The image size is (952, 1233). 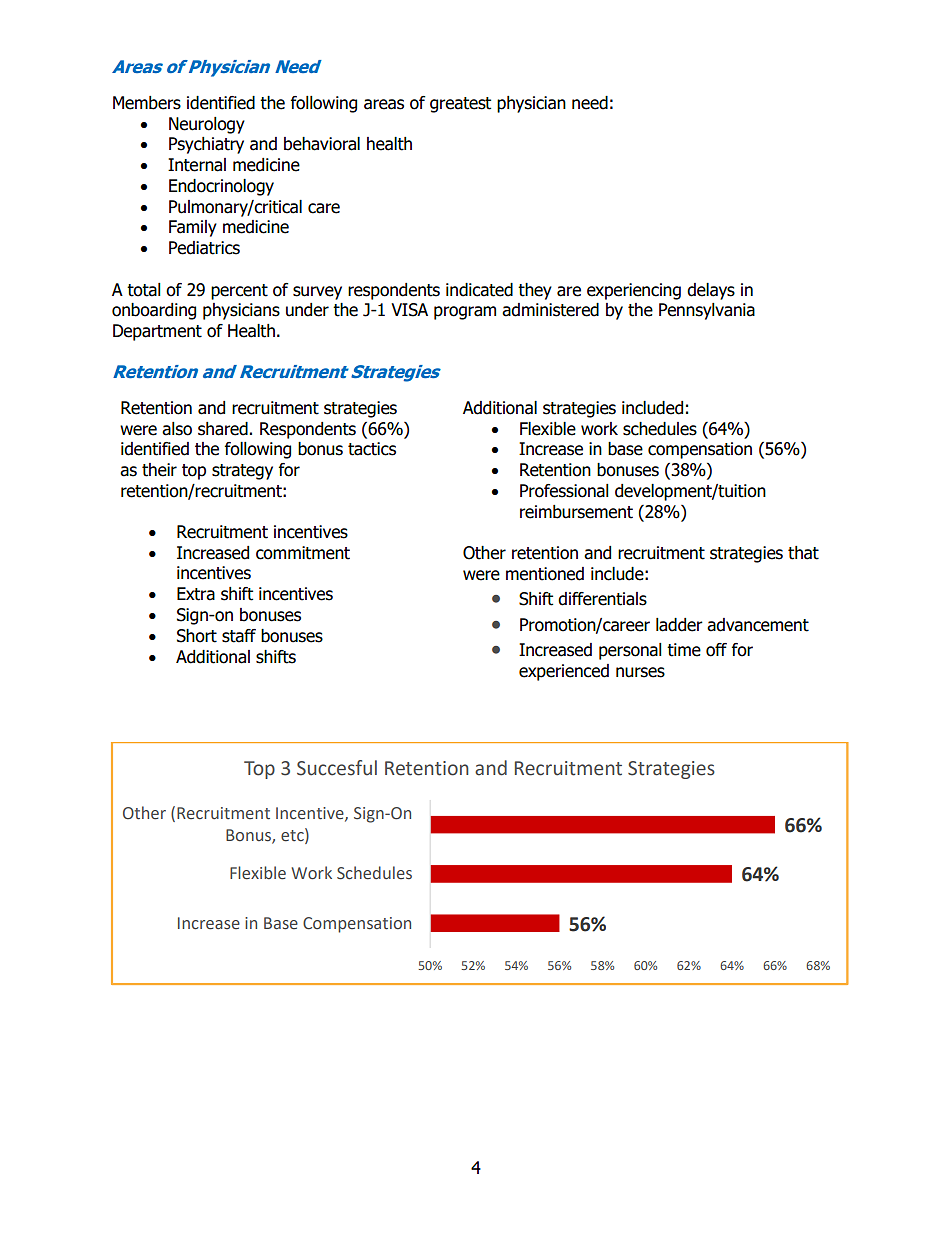 What do you see at coordinates (223, 429) in the page?
I see `shared` at bounding box center [223, 429].
